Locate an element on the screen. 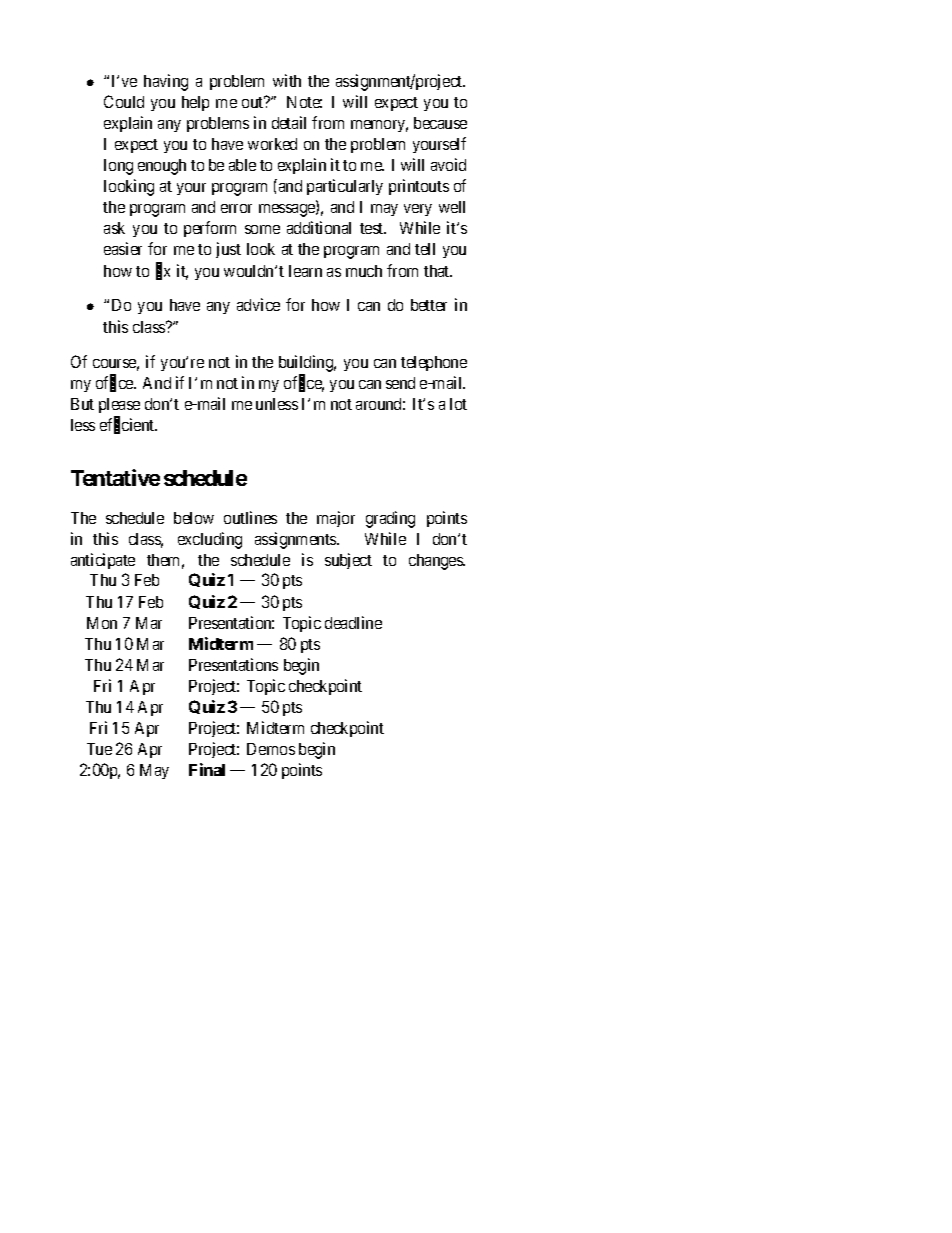  because is located at coordinates (440, 123).
